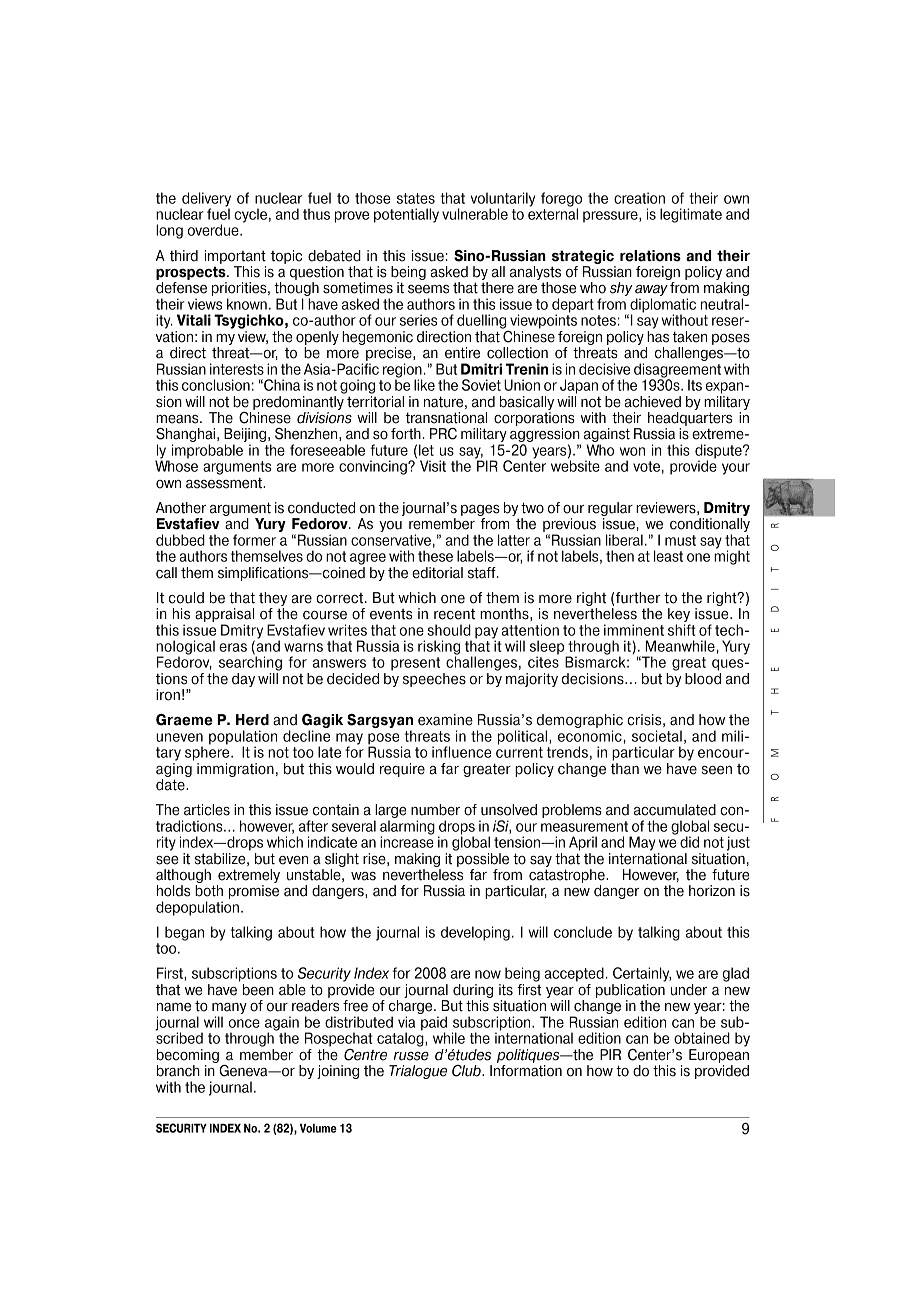 The width and height of the document is (924, 1308). What do you see at coordinates (406, 215) in the document?
I see `potentially` at bounding box center [406, 215].
